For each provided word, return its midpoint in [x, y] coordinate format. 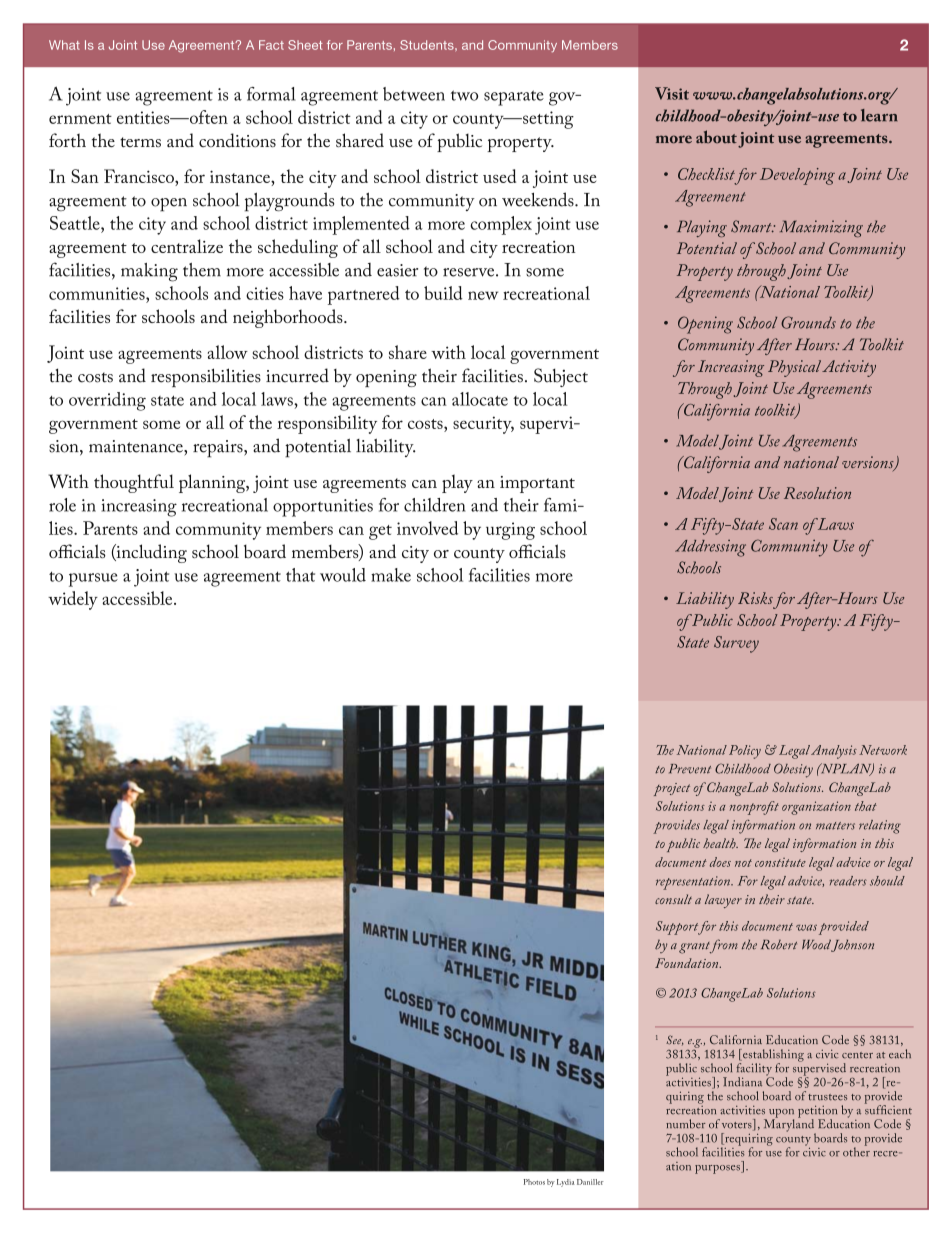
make [391, 575]
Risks [755, 598]
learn [879, 115]
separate [514, 98]
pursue [93, 580]
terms [140, 142]
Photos [534, 1182]
